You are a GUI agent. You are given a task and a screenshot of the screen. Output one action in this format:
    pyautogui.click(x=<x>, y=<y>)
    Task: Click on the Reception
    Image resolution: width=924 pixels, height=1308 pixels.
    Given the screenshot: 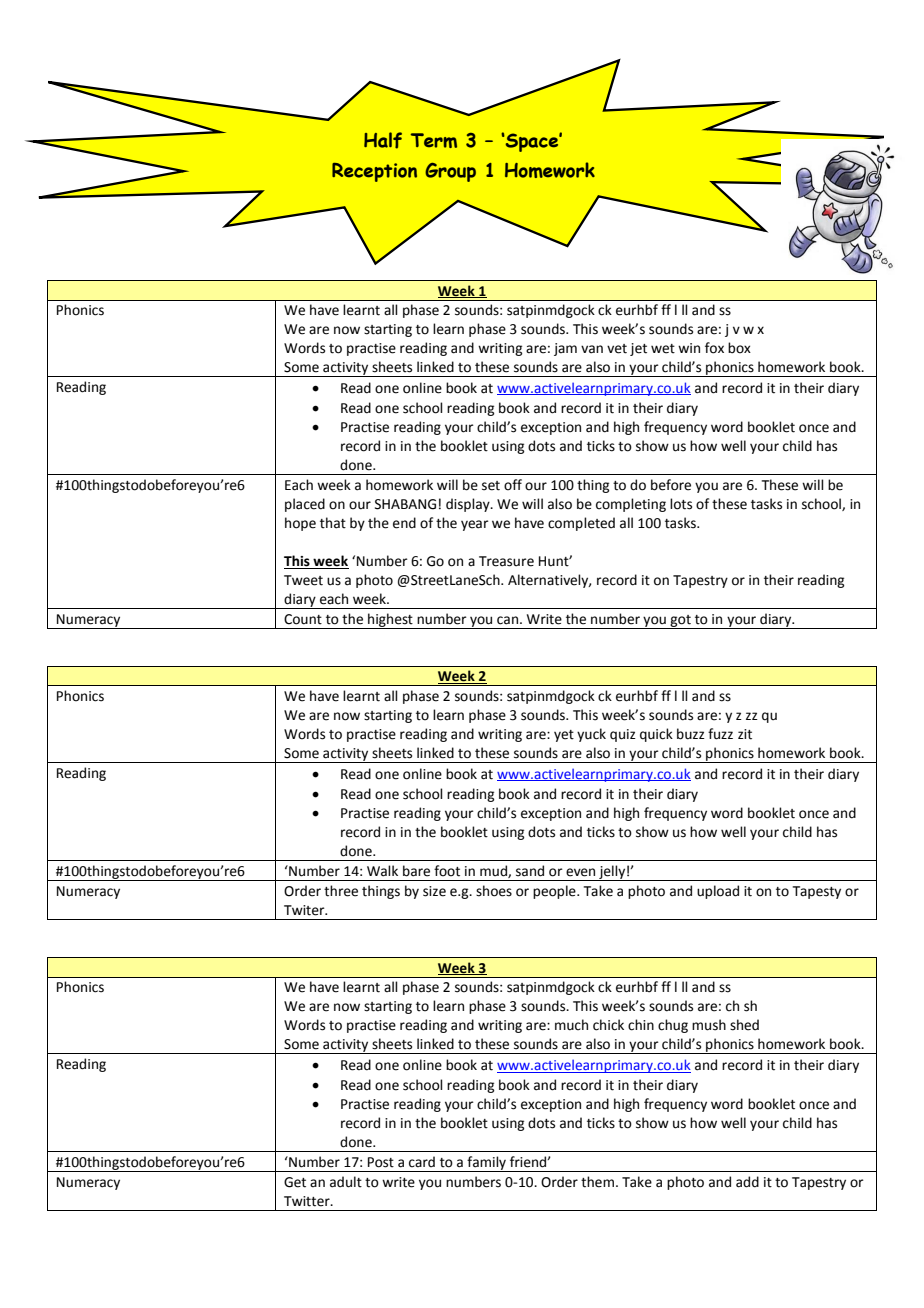 What is the action you would take?
    pyautogui.click(x=374, y=172)
